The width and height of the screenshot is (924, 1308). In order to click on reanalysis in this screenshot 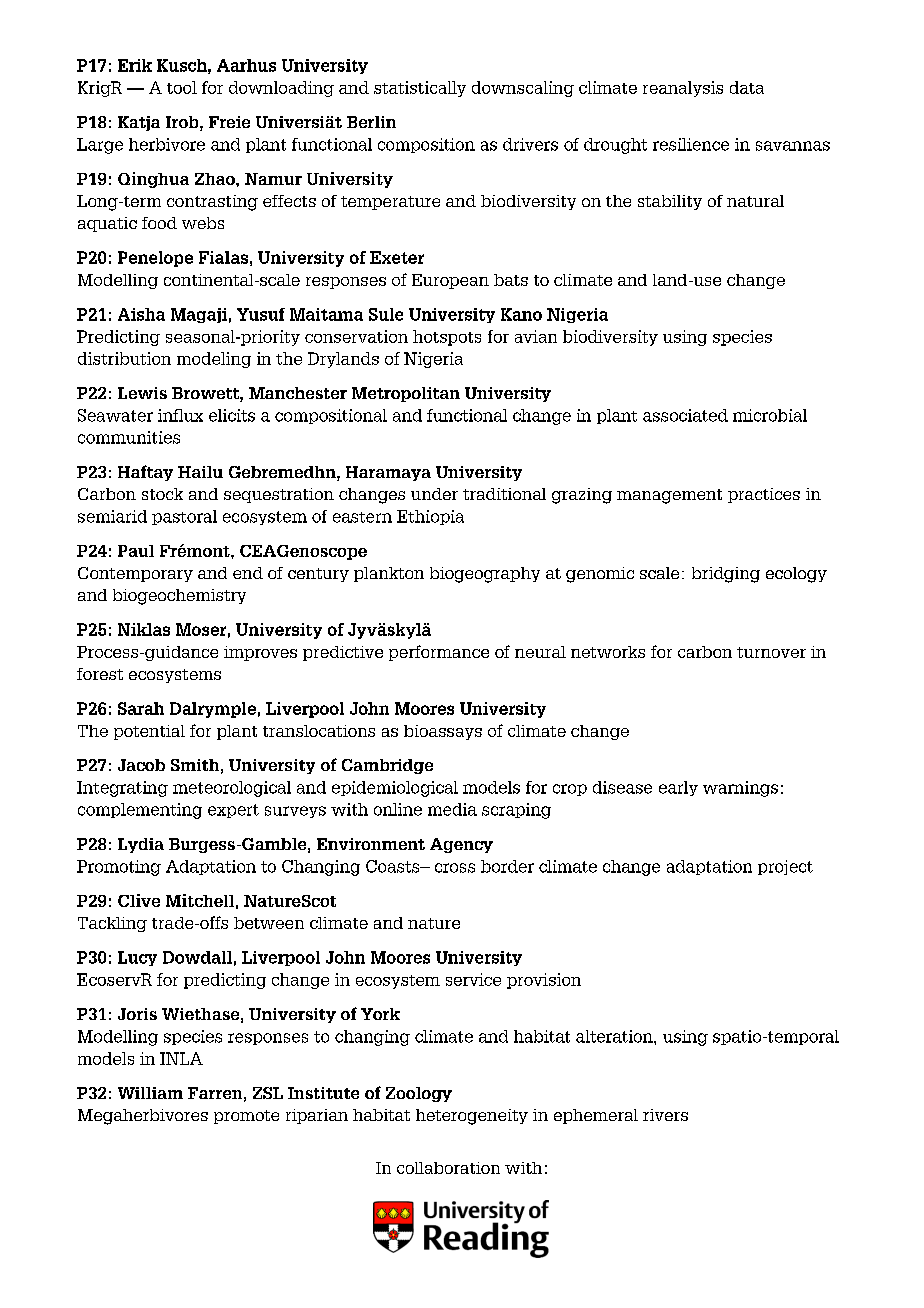, I will do `click(683, 89)`.
